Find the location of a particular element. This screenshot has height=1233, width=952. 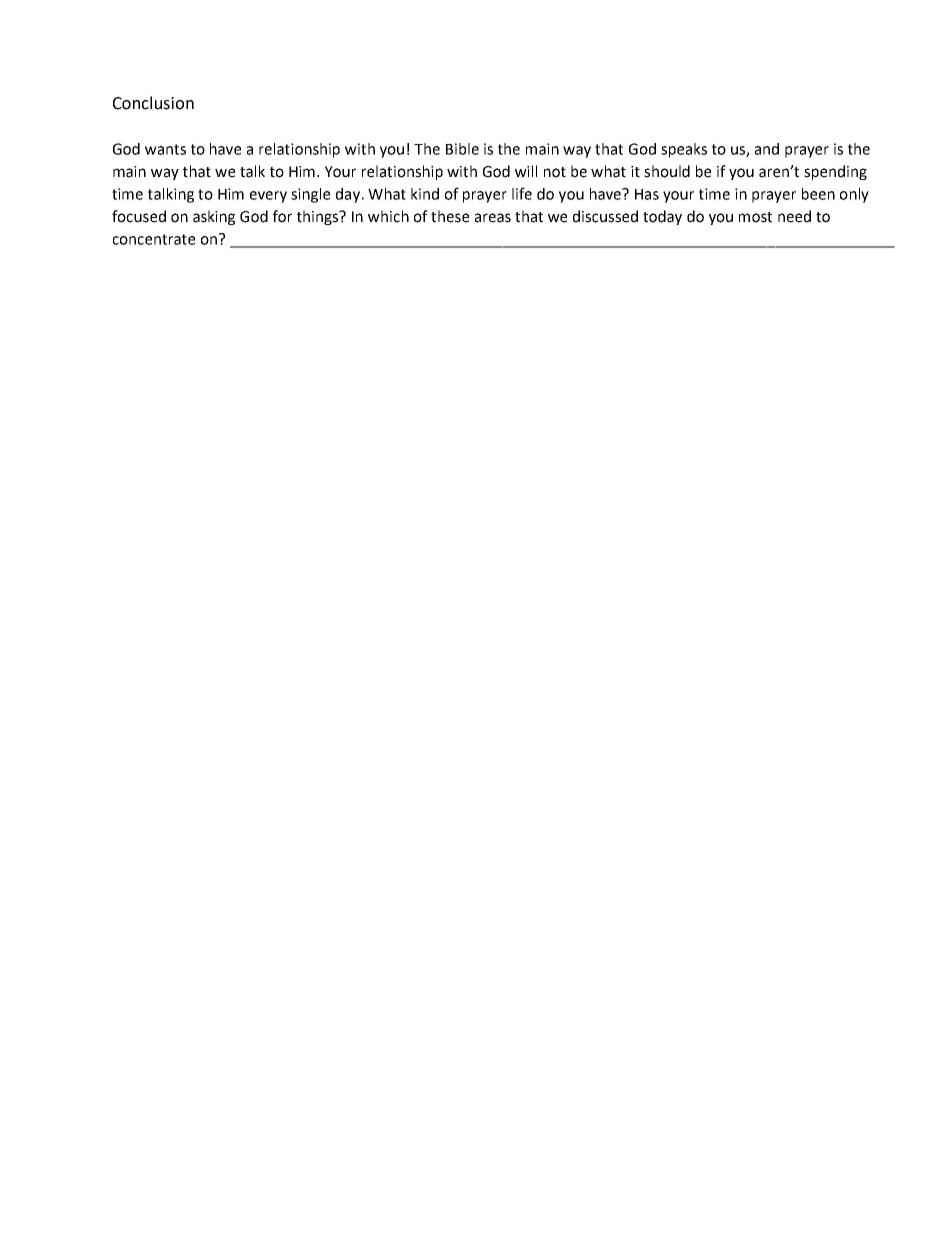

speaks is located at coordinates (684, 150).
